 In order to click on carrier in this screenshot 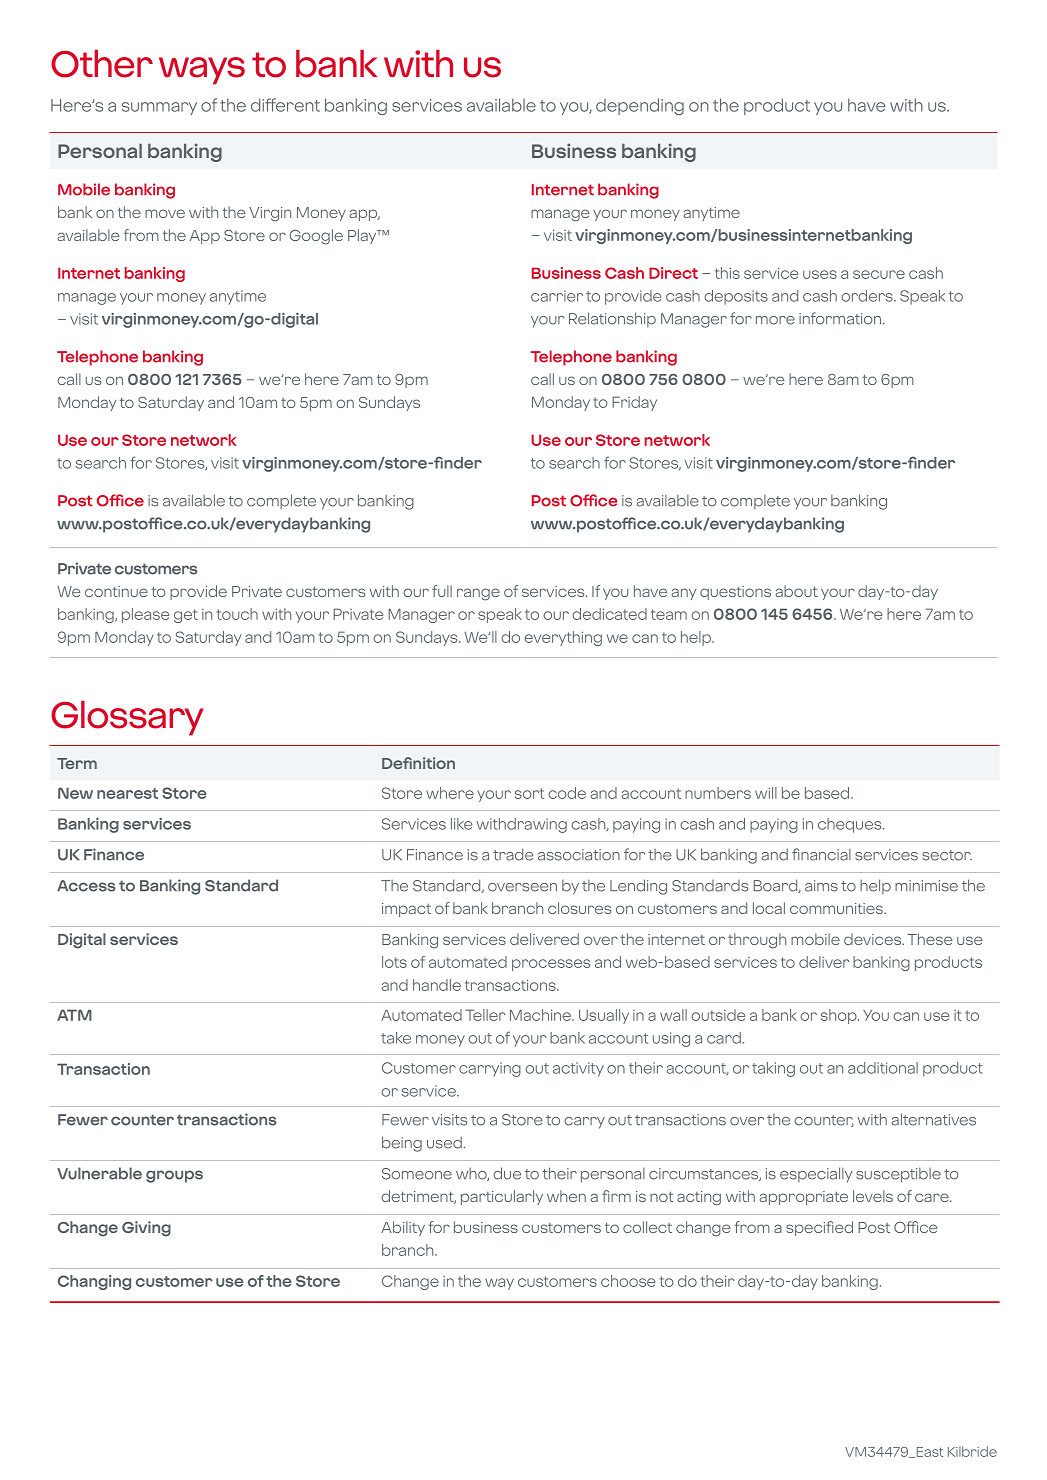, I will do `click(557, 296)`.
